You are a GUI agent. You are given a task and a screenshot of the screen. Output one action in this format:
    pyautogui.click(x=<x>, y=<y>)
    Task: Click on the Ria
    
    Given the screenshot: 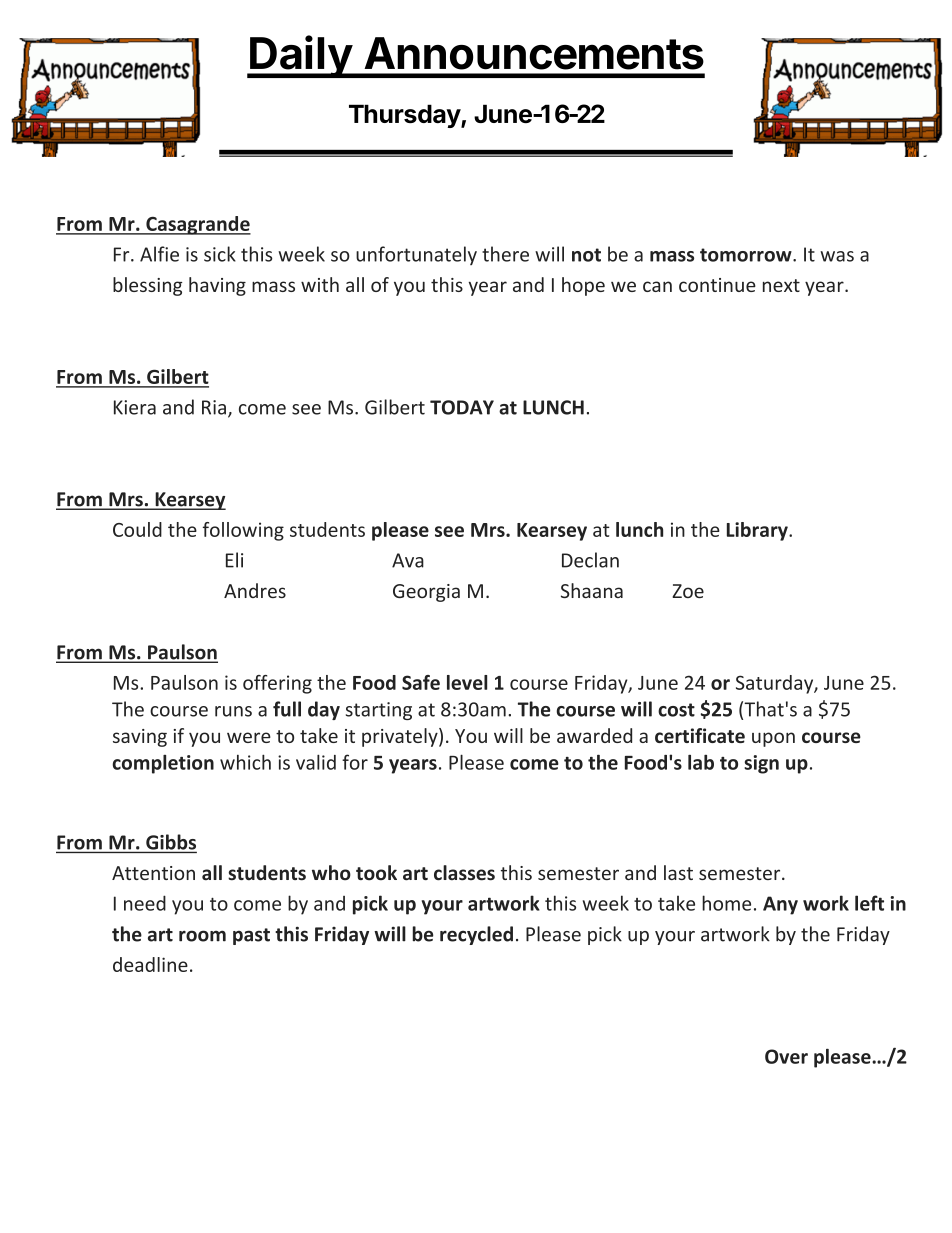 What is the action you would take?
    pyautogui.click(x=214, y=407)
